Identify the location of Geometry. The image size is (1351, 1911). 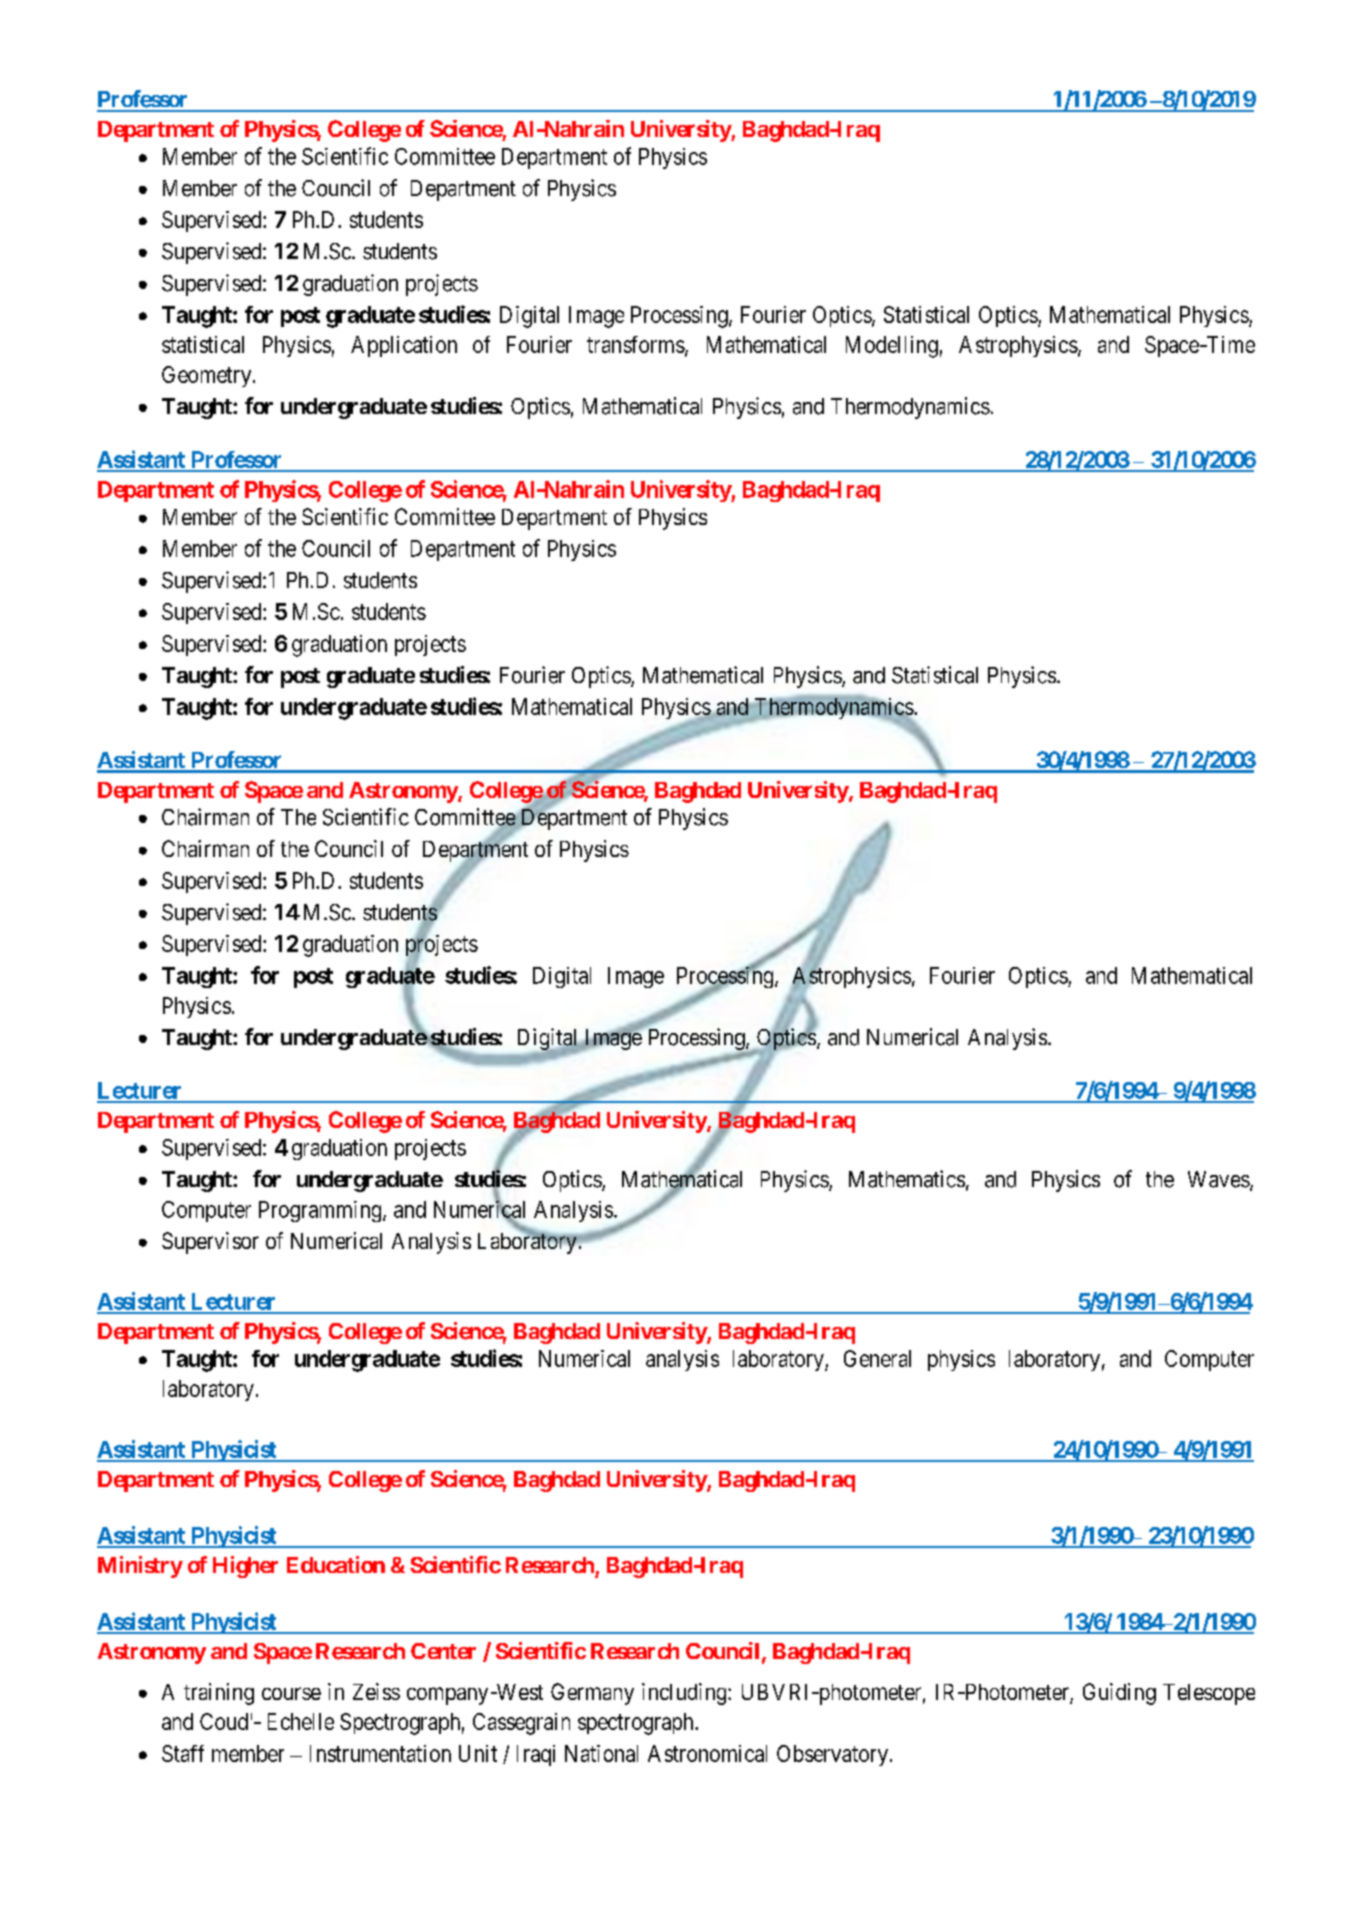
(208, 376).
